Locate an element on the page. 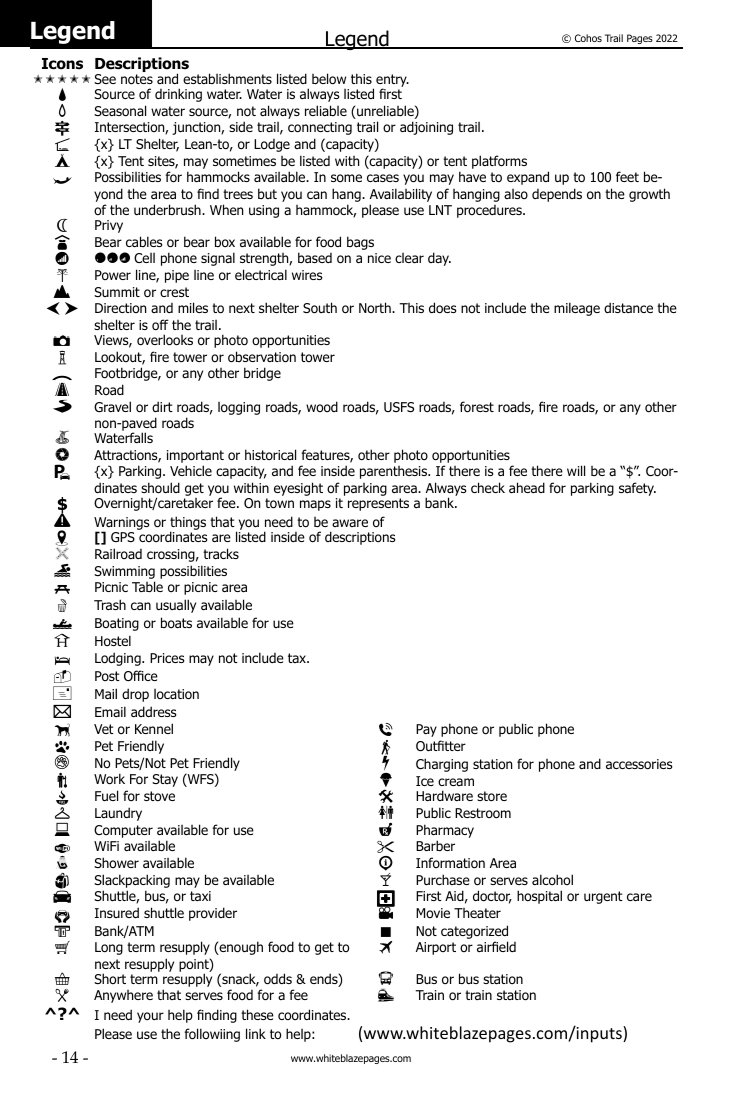 The image size is (729, 1094). Work is located at coordinates (109, 779).
